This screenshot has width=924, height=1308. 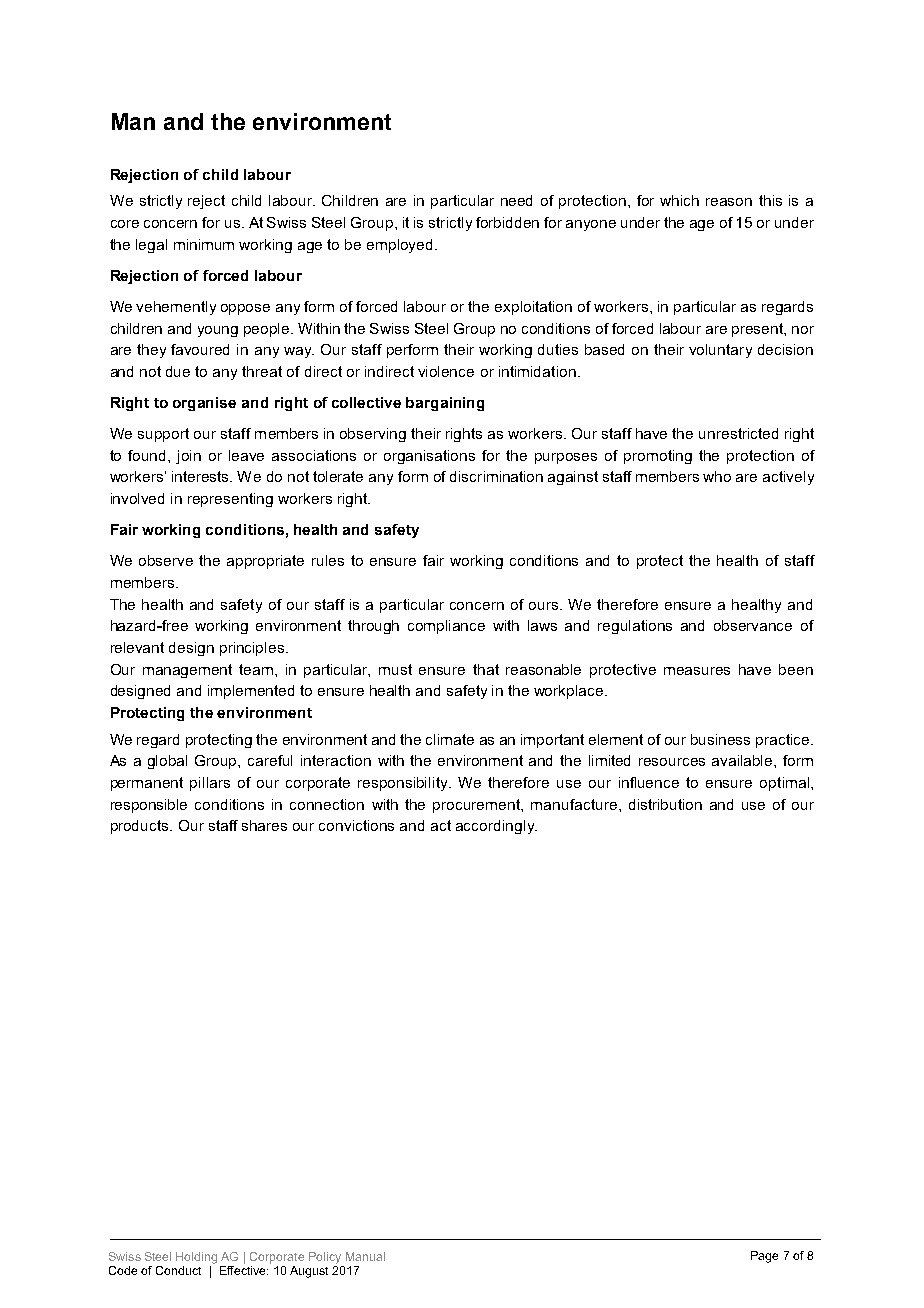 I want to click on which, so click(x=679, y=200).
